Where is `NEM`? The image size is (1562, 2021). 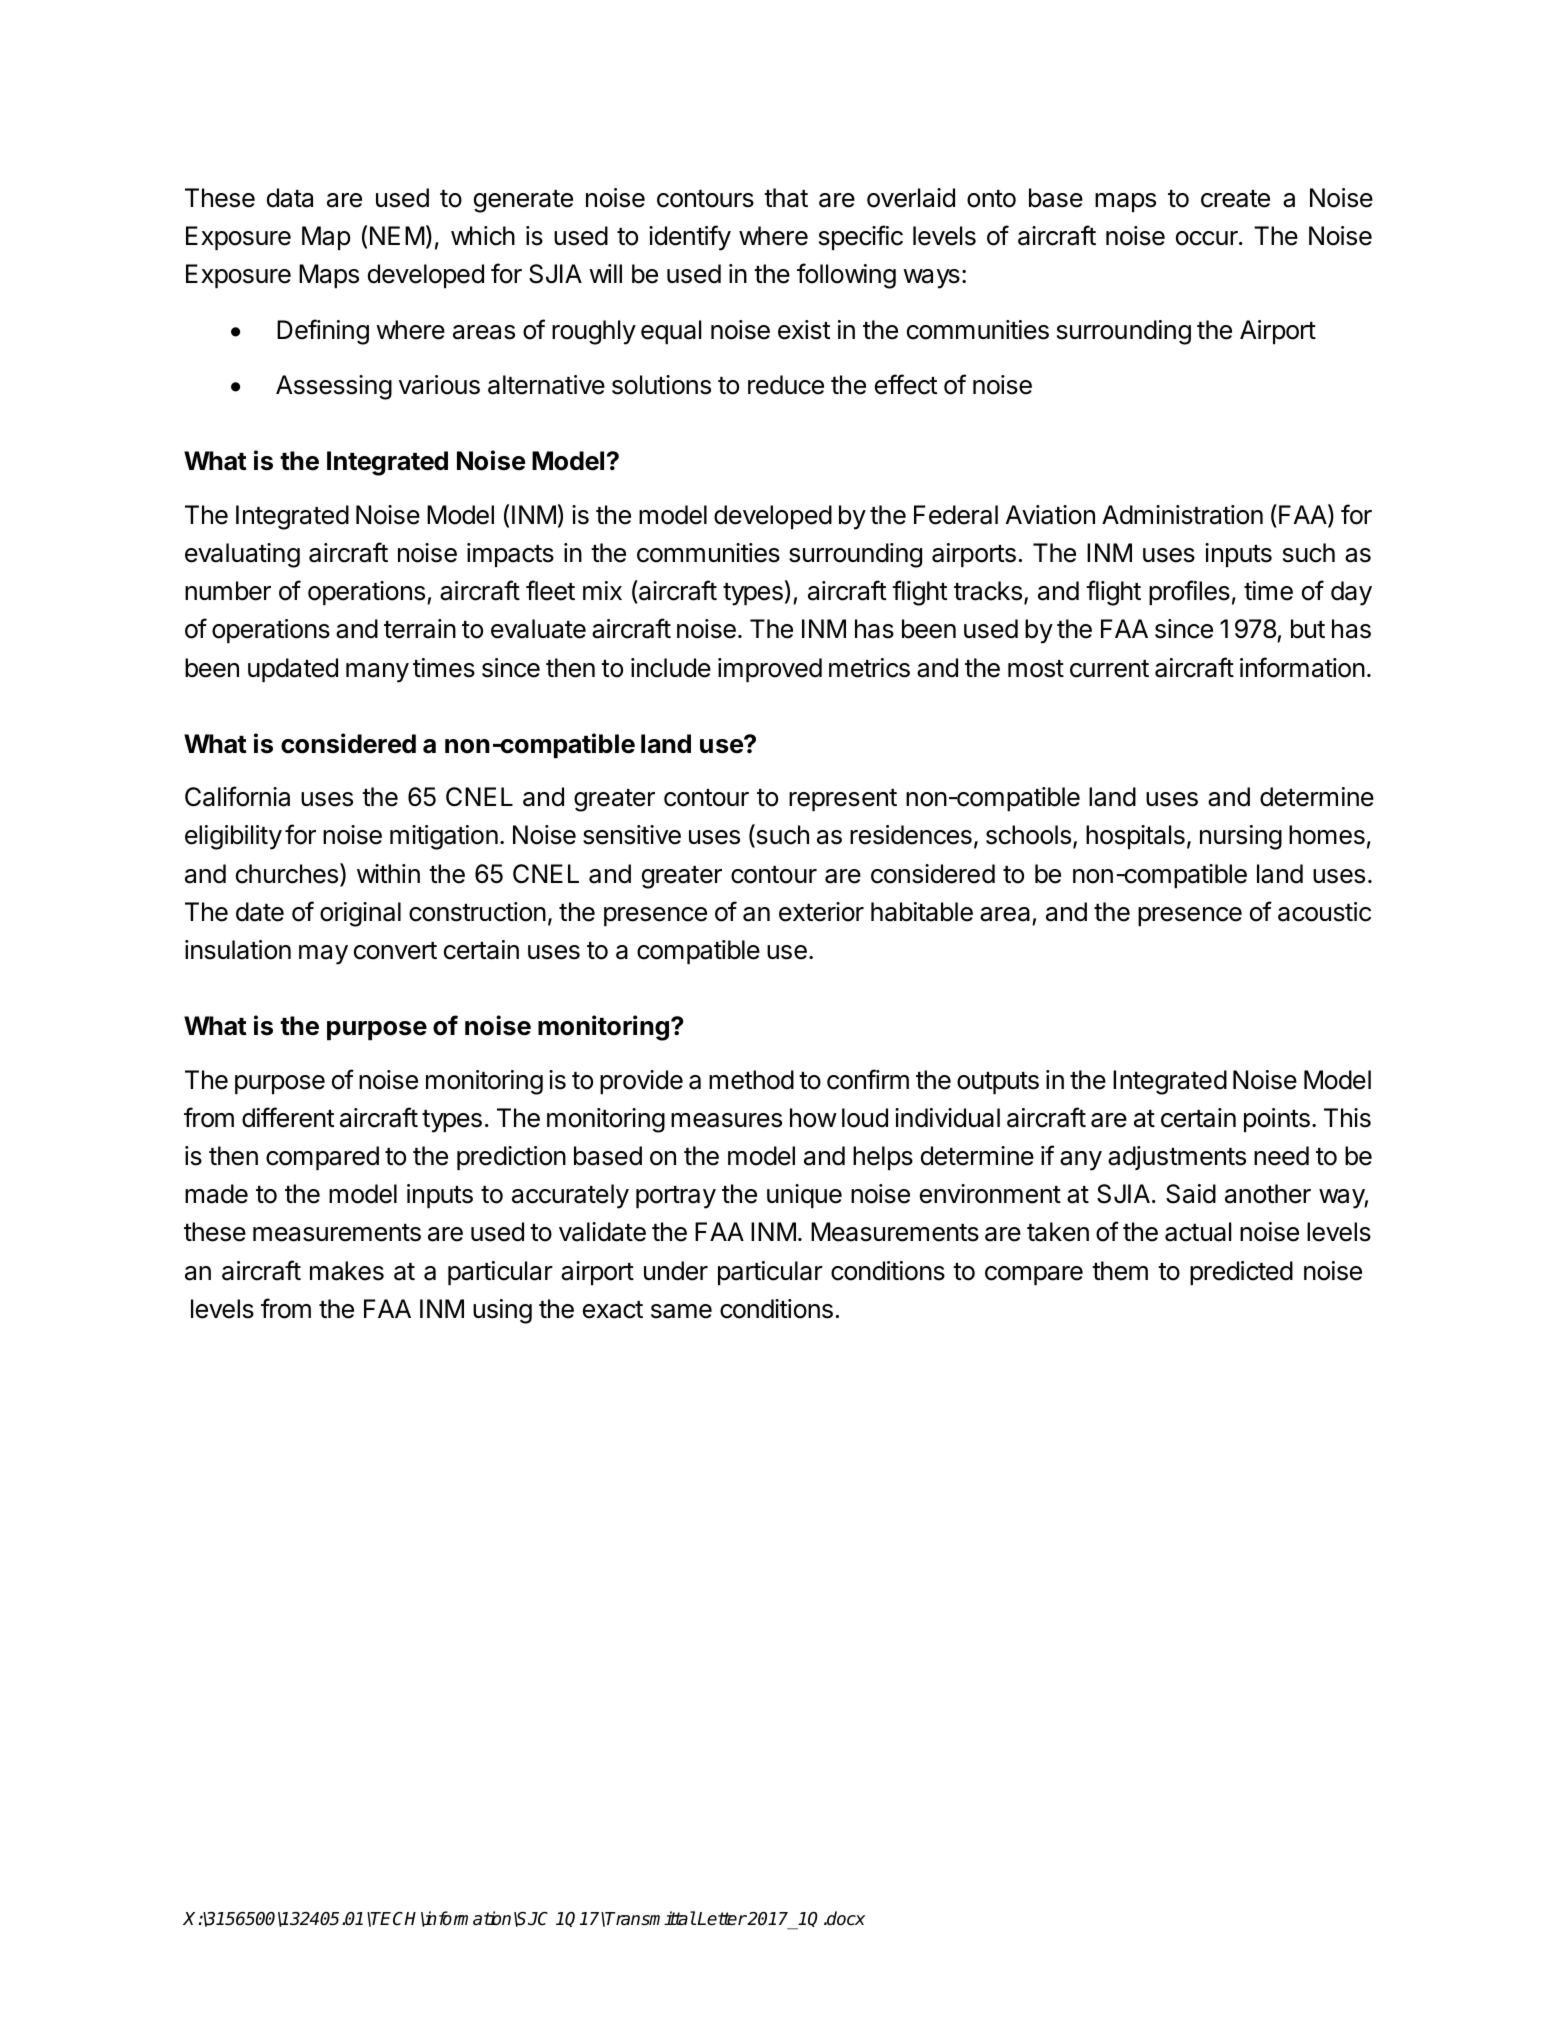
NEM is located at coordinates (397, 235).
